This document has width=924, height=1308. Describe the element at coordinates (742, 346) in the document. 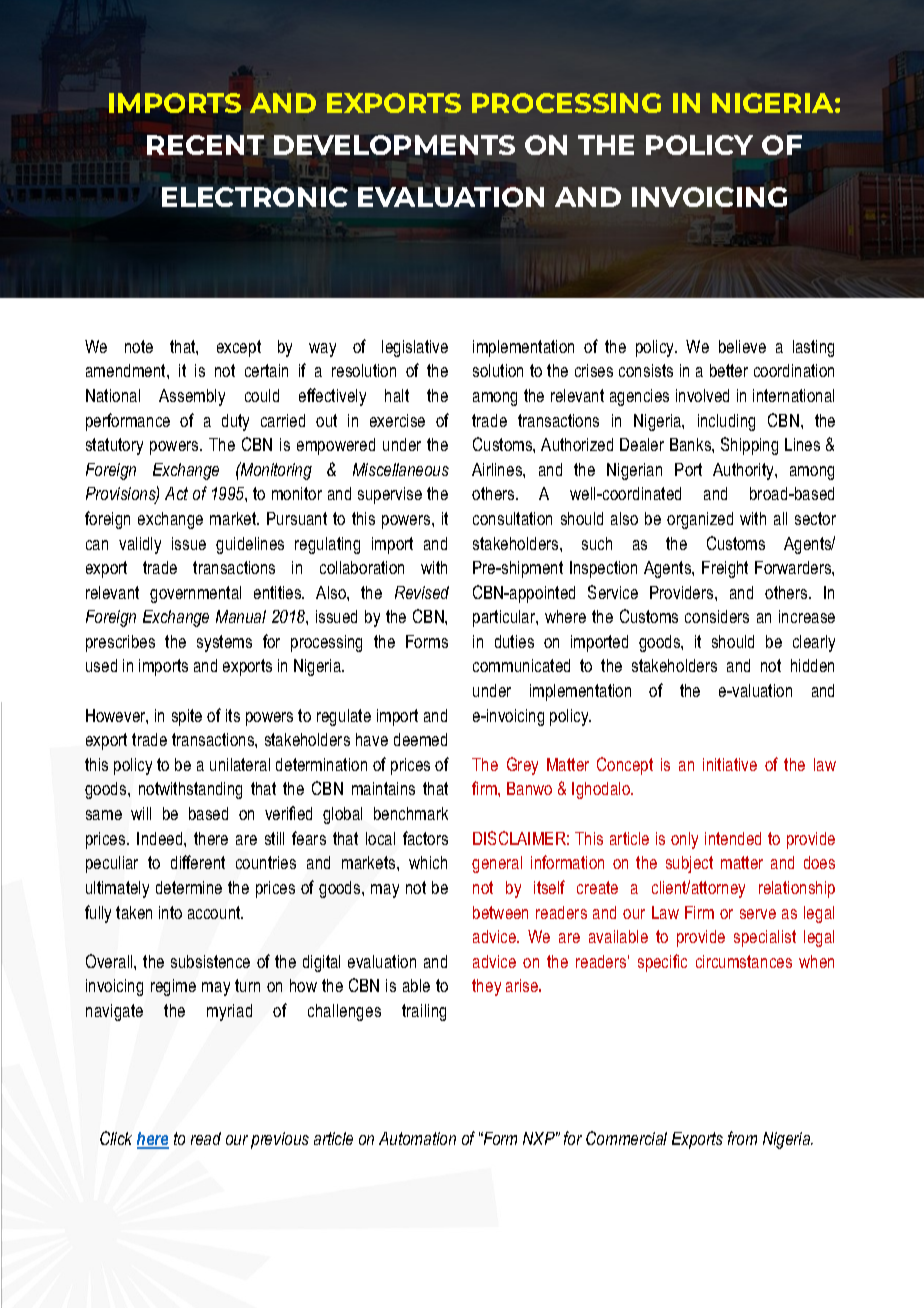

I see `believe` at that location.
